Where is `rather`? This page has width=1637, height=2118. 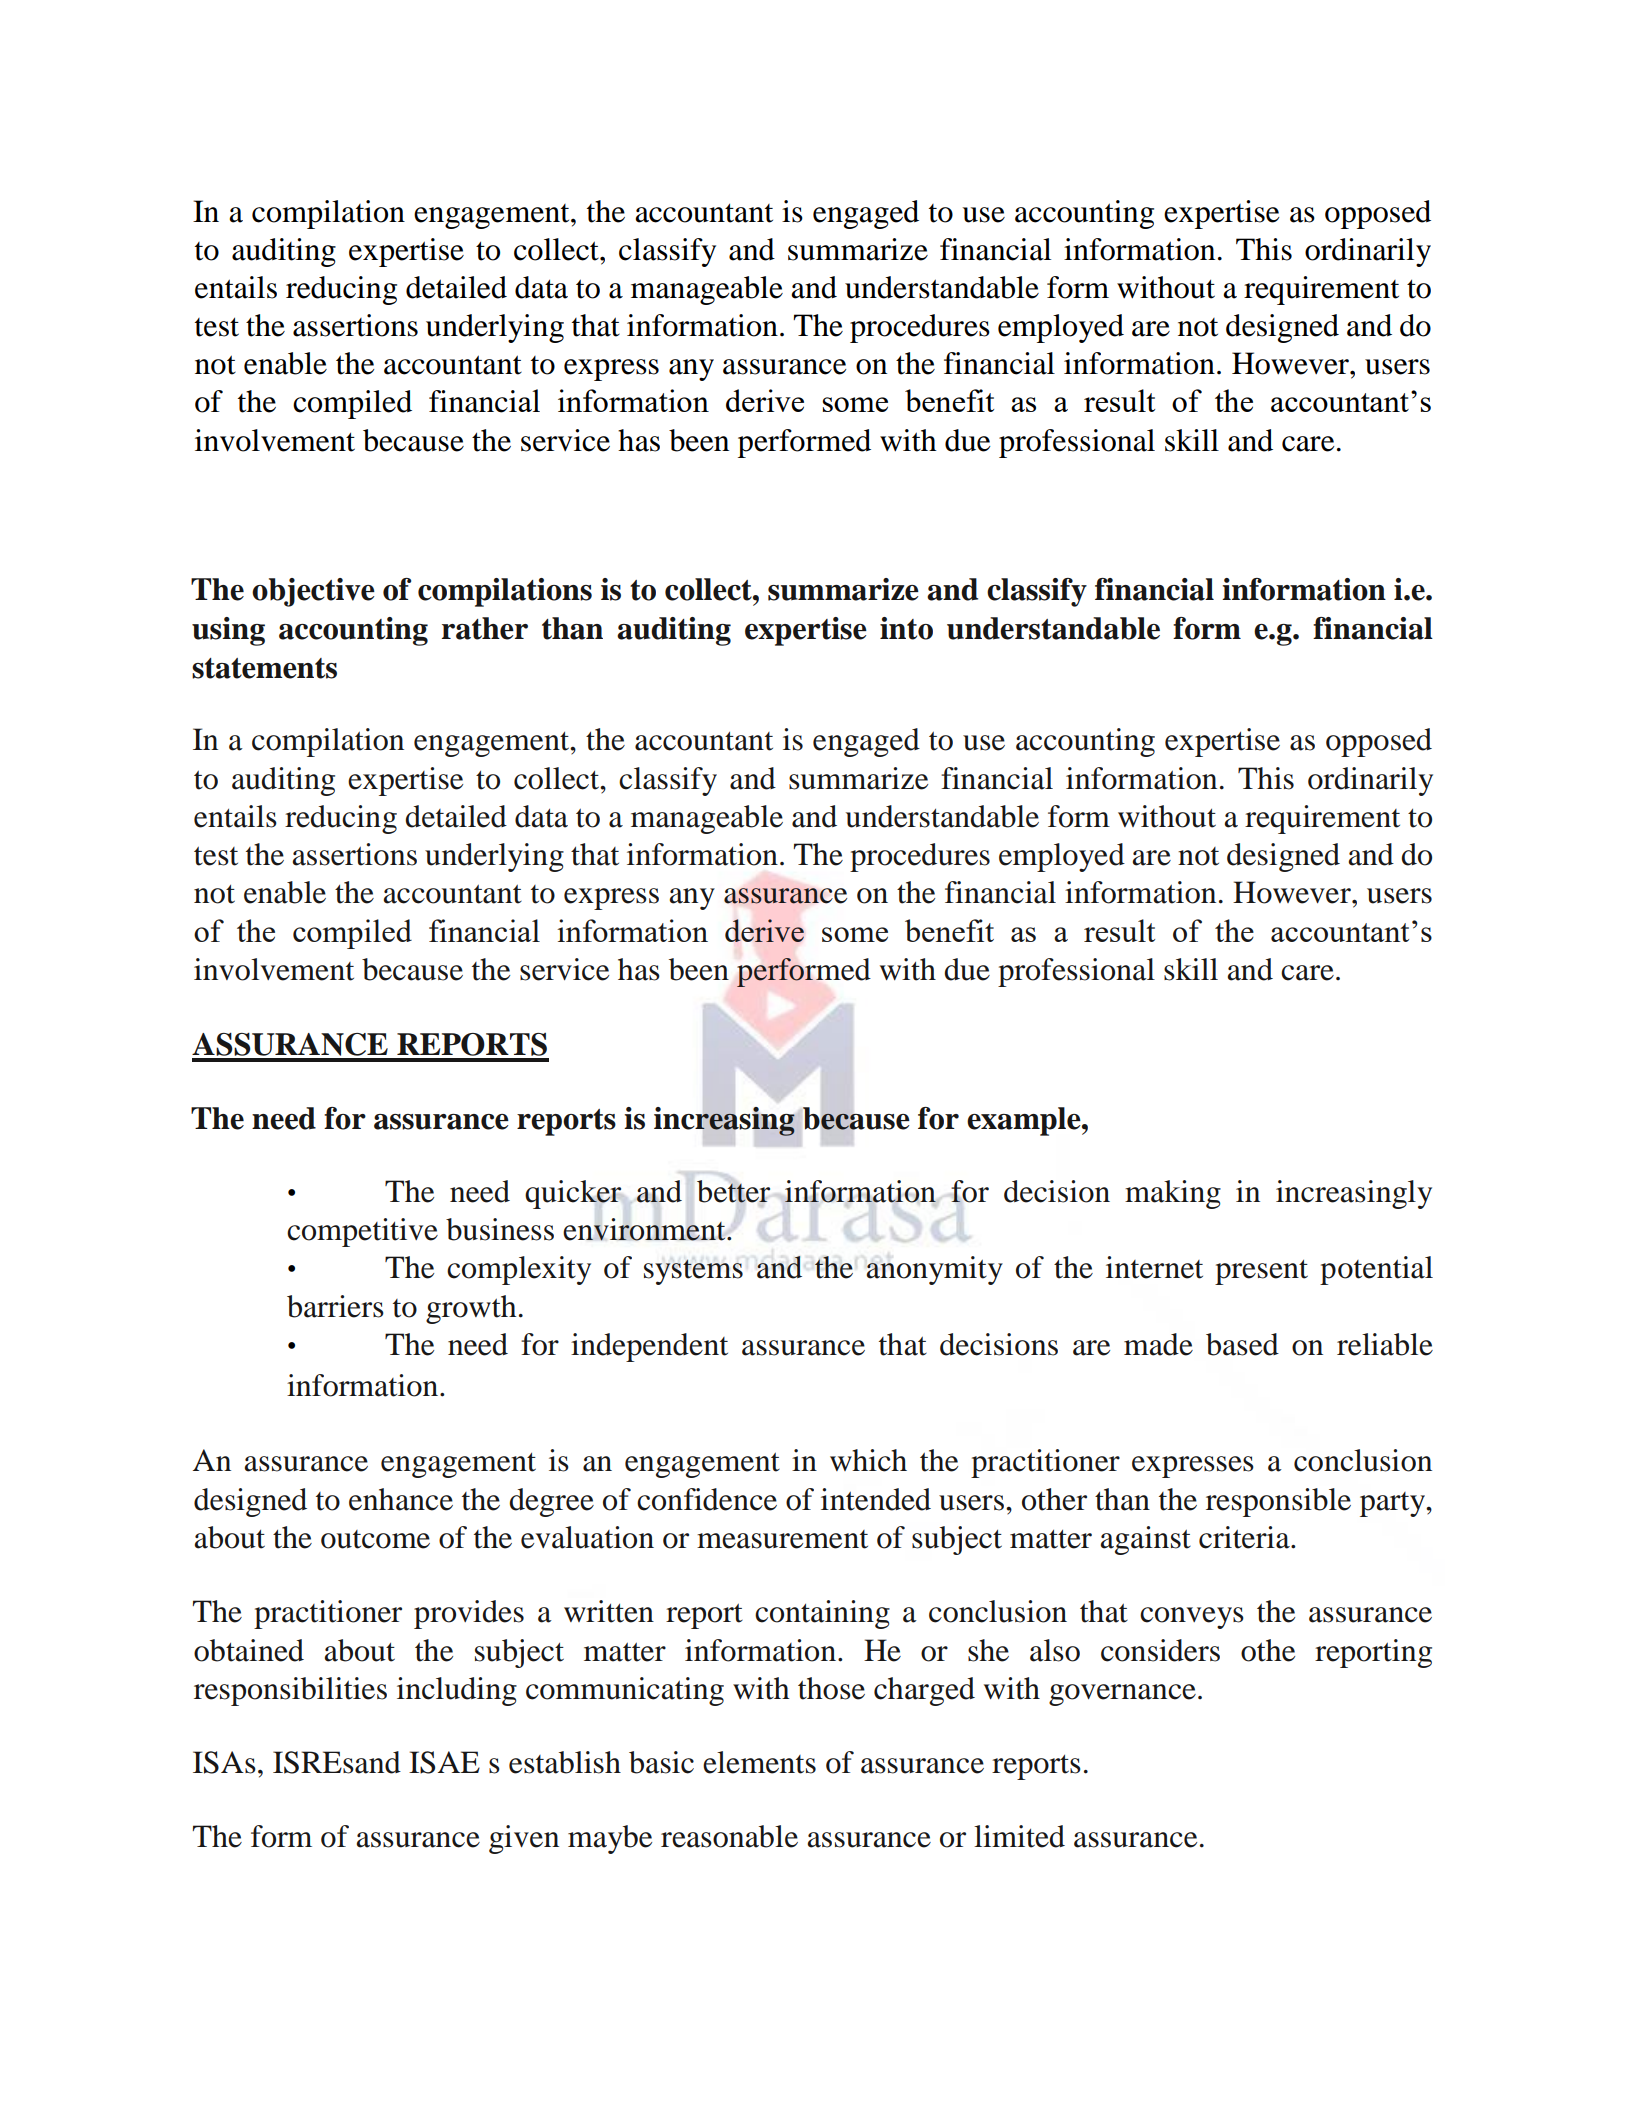
rather is located at coordinates (485, 628).
